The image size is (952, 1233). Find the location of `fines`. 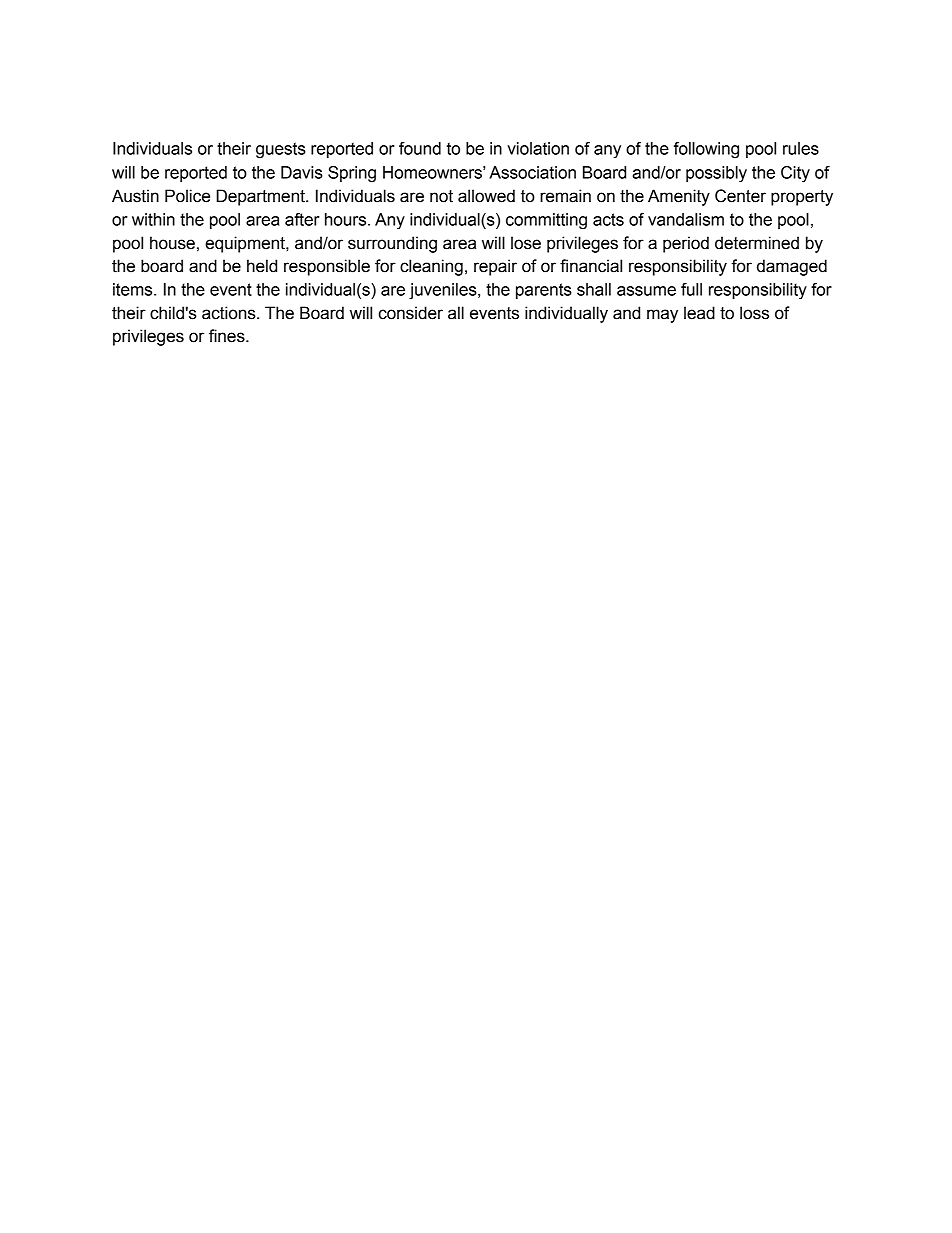

fines is located at coordinates (228, 336).
